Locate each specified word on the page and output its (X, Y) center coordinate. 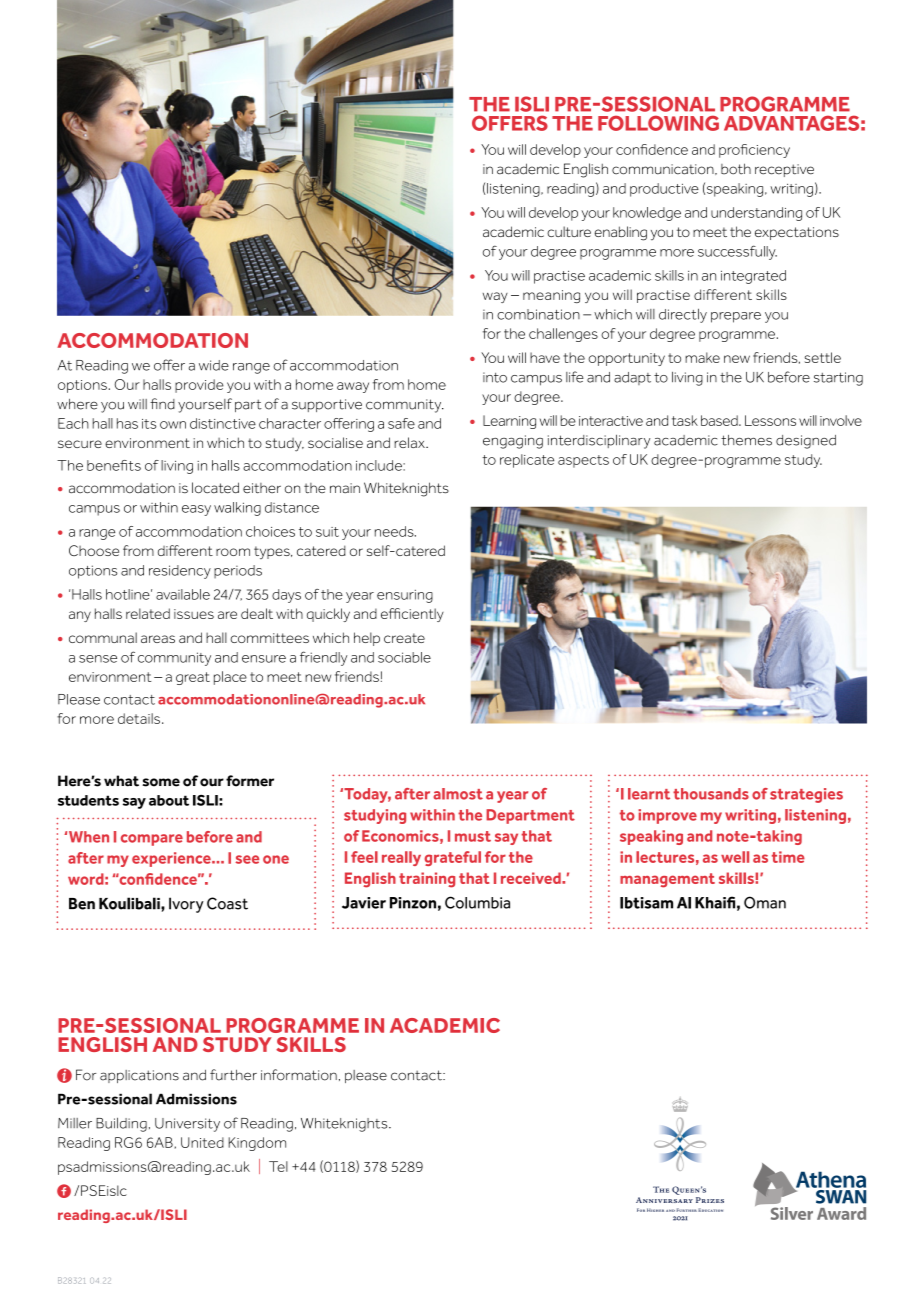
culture (569, 231)
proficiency (754, 151)
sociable (404, 657)
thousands (711, 794)
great (193, 678)
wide (214, 365)
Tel (278, 1166)
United (202, 1142)
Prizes (710, 1200)
